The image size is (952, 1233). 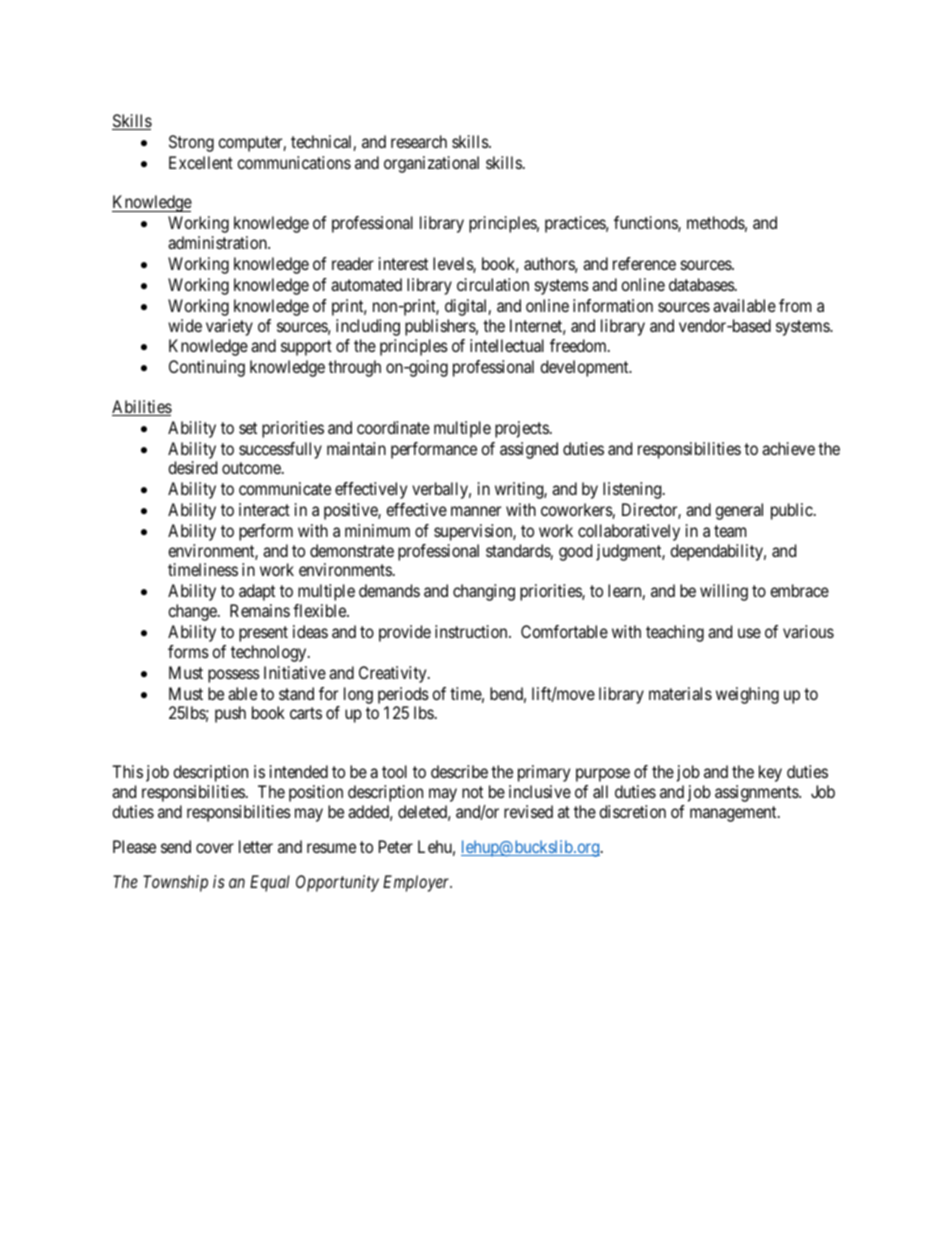 I want to click on interact, so click(x=264, y=509).
